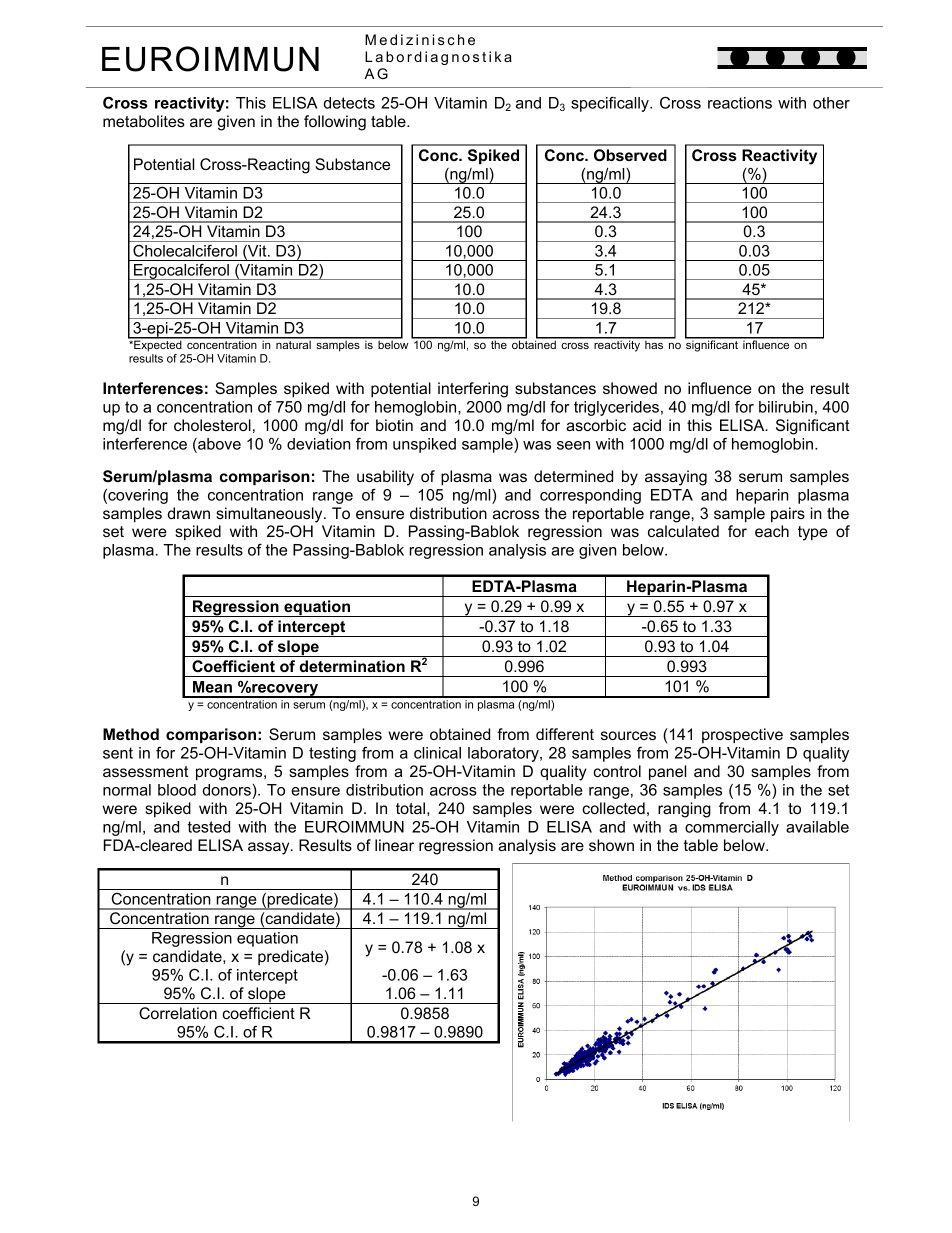  I want to click on reactions, so click(740, 103).
